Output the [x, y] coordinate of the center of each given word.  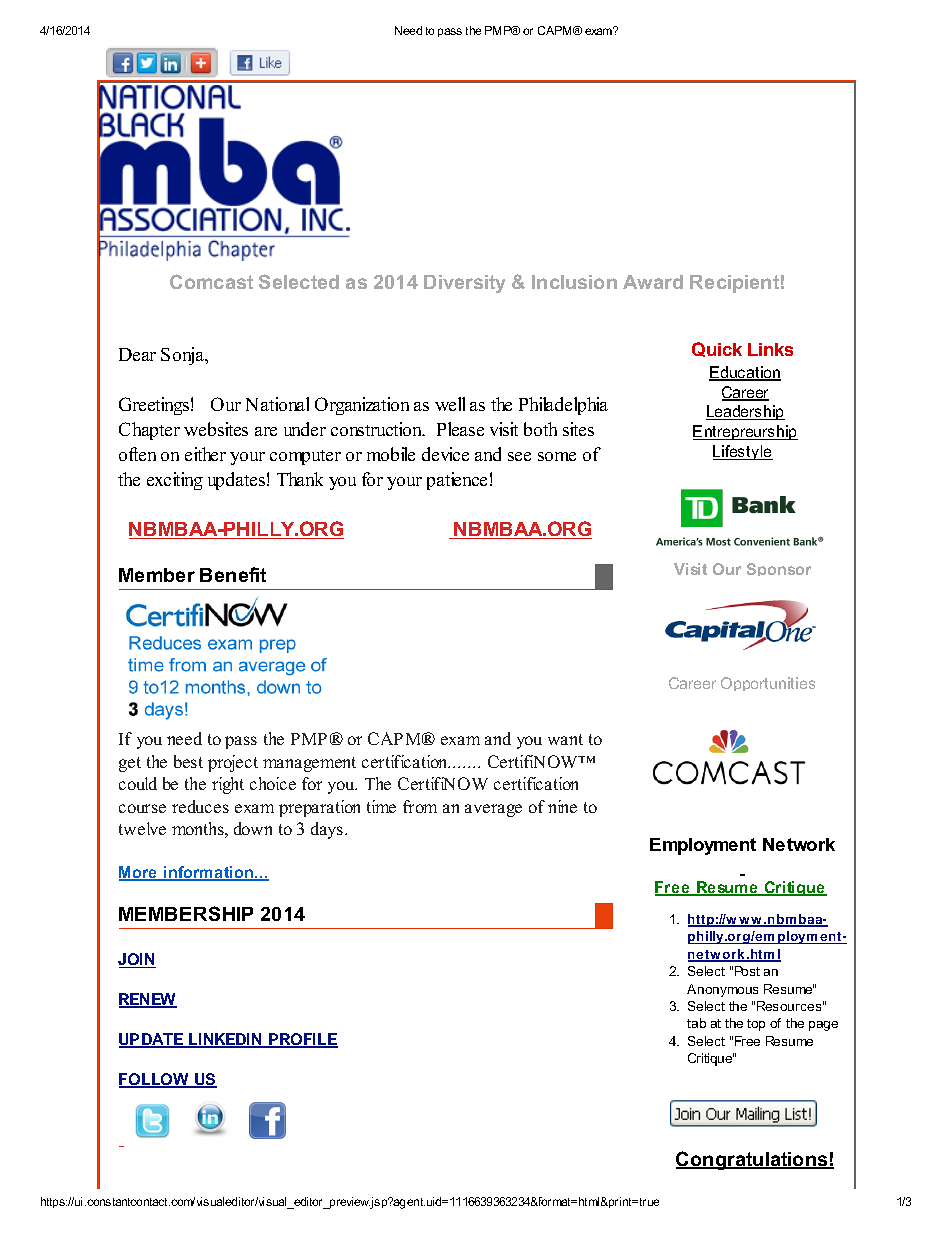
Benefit [233, 574]
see [519, 456]
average [493, 810]
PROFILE [302, 1040]
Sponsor [779, 569]
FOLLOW [155, 1080]
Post [747, 971]
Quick [717, 349]
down [253, 828]
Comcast [211, 281]
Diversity [464, 284]
